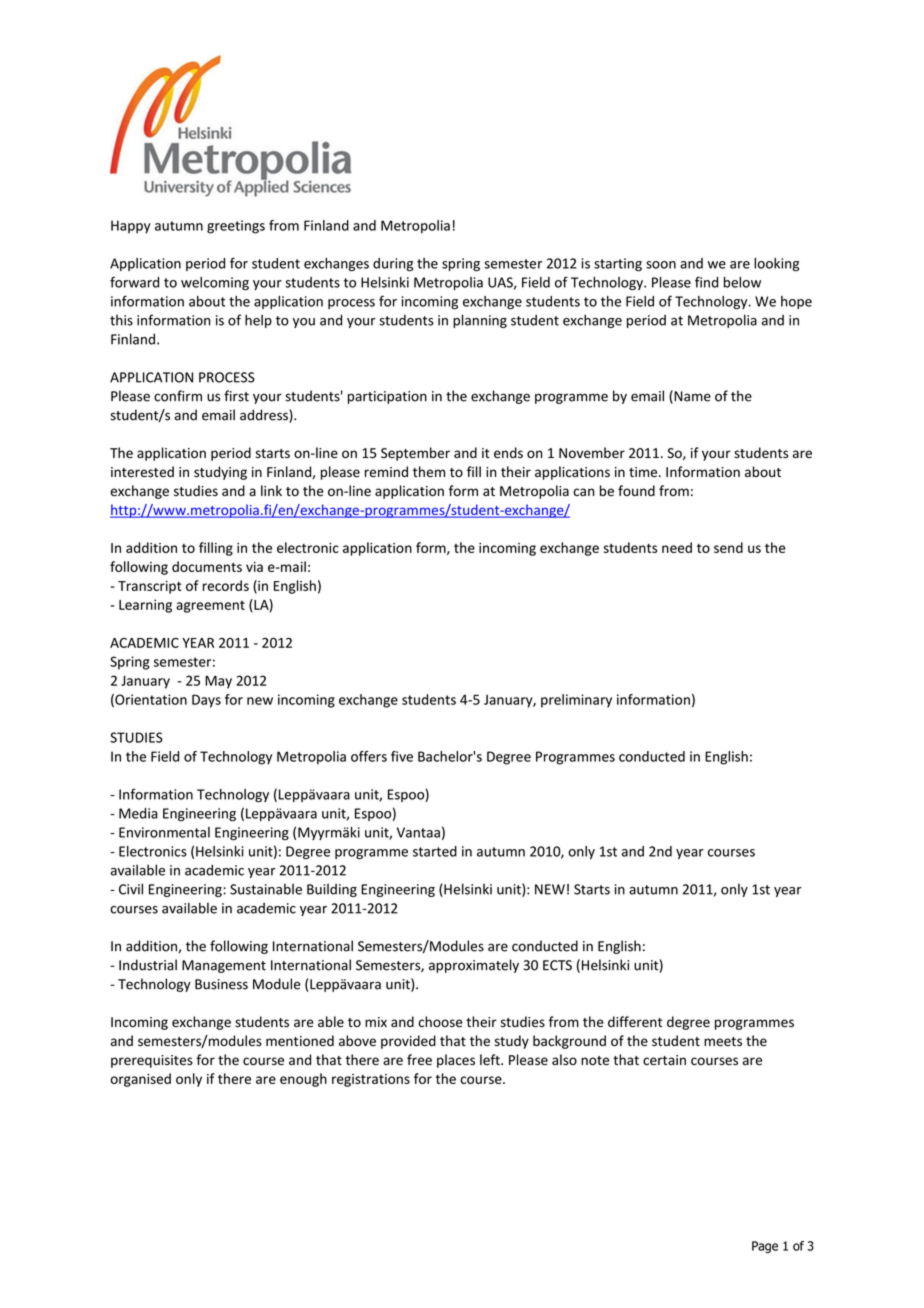 The image size is (924, 1308). What do you see at coordinates (576, 701) in the screenshot?
I see `preliminary` at bounding box center [576, 701].
